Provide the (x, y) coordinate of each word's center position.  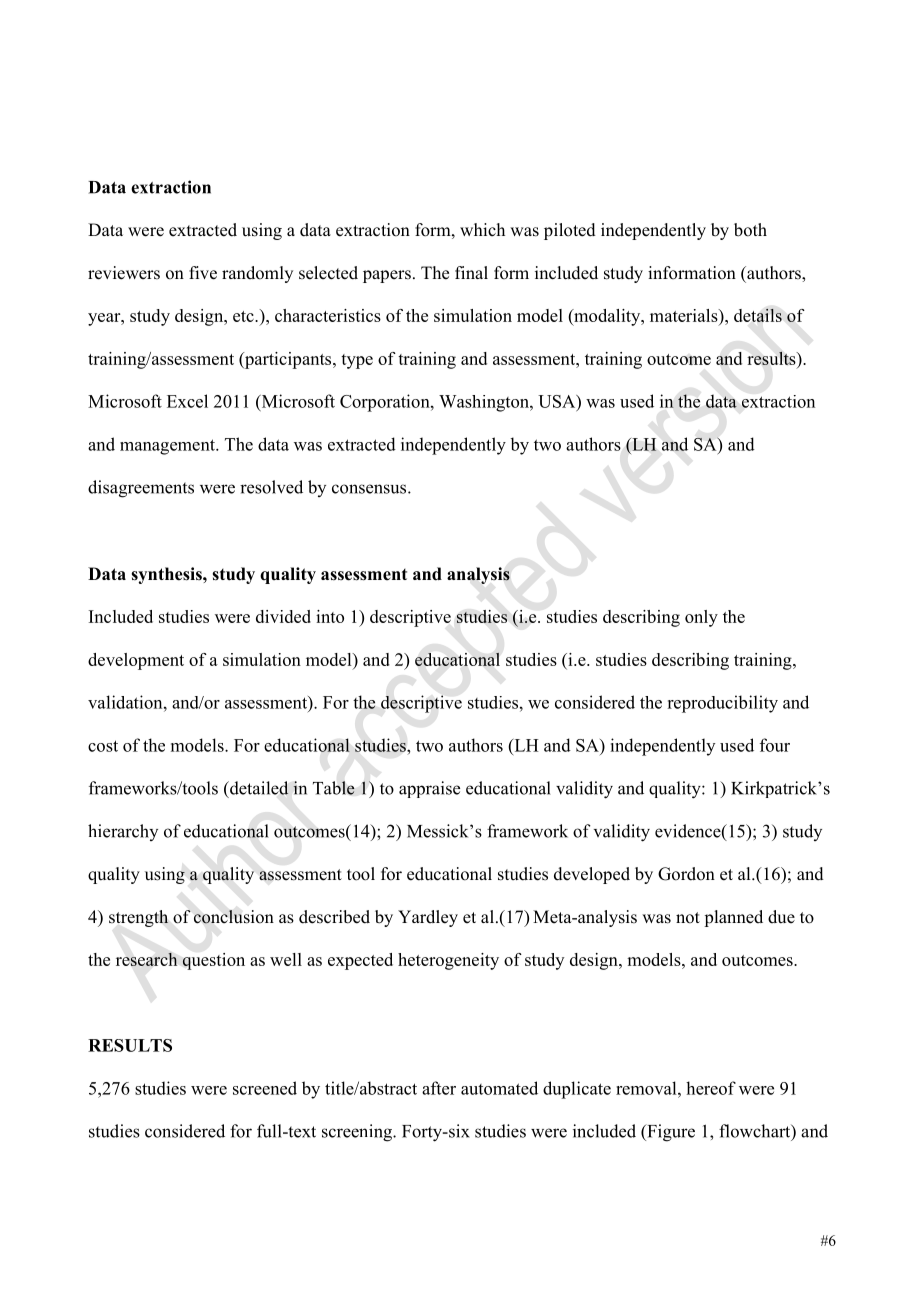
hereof (711, 1088)
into (330, 616)
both (750, 230)
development (136, 661)
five (203, 273)
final (471, 272)
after (439, 1088)
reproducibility (722, 704)
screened (265, 1088)
